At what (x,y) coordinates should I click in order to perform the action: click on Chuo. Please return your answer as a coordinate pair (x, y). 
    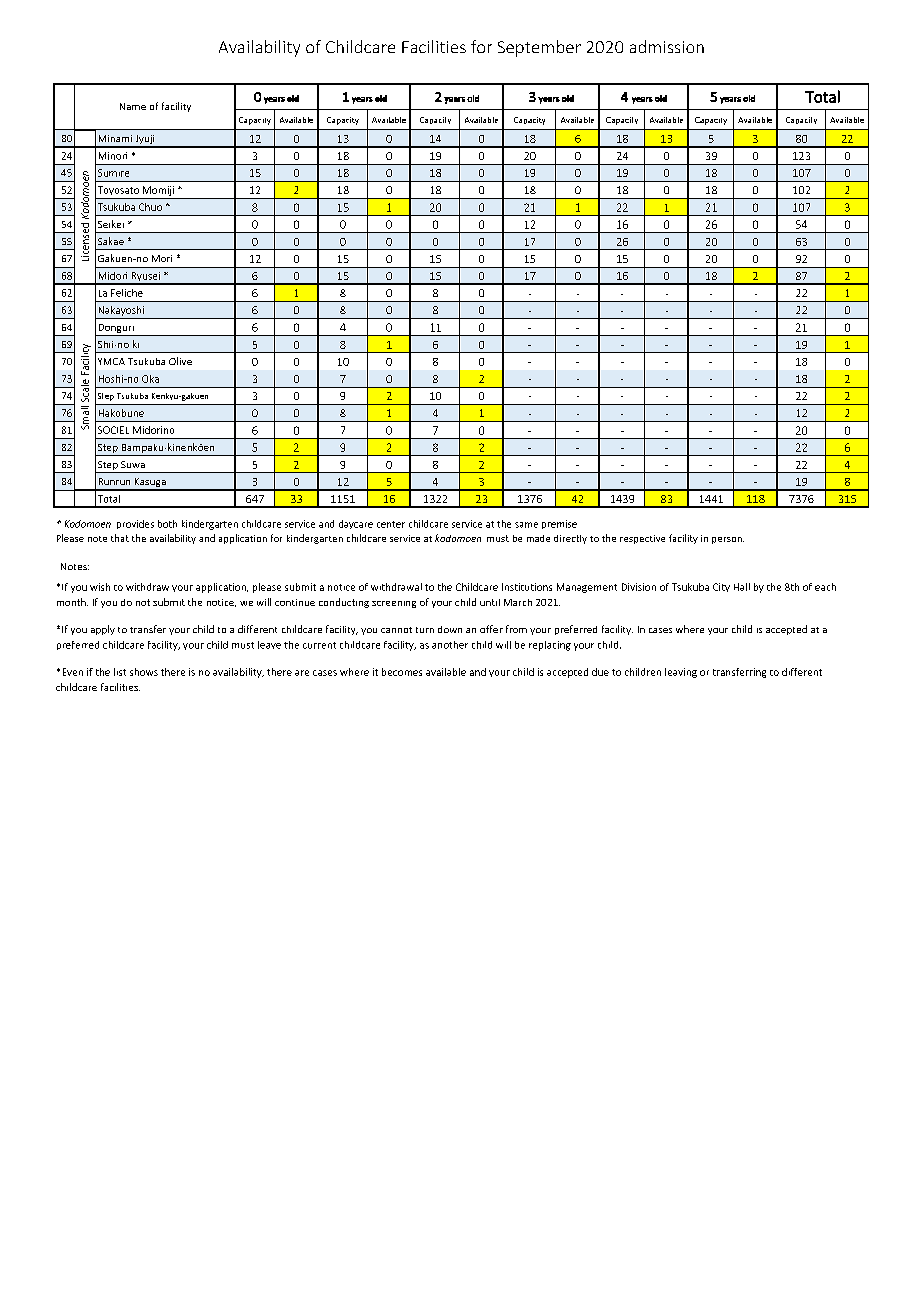
    Looking at the image, I should click on (150, 207).
